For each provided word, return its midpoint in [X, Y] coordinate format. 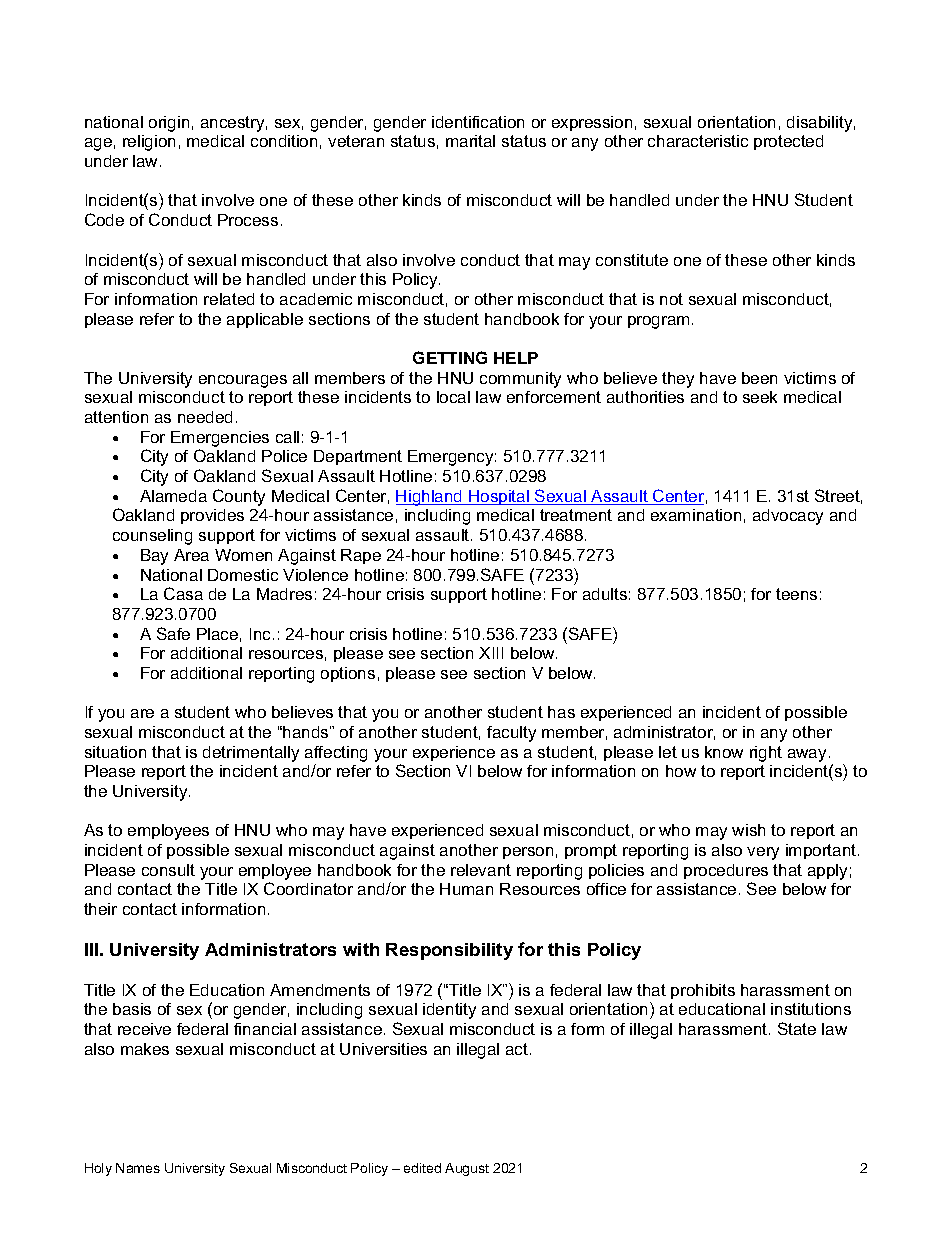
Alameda [173, 496]
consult [168, 870]
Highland [430, 498]
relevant [481, 870]
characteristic [698, 141]
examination [696, 515]
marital [470, 141]
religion [149, 143]
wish [748, 830]
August [467, 1169]
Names [138, 1168]
